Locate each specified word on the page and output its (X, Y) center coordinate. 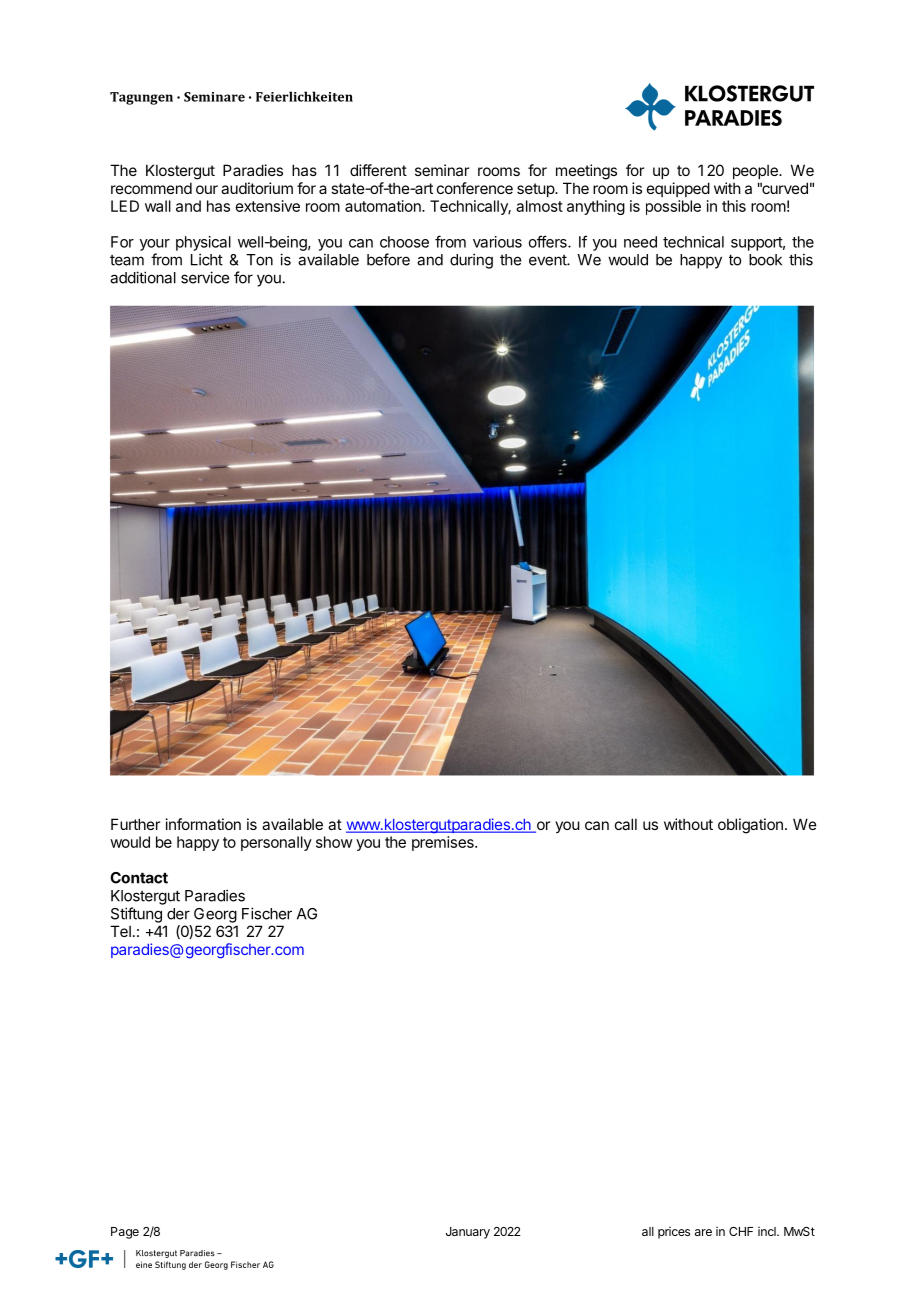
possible (673, 207)
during (471, 261)
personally (276, 843)
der (178, 914)
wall (158, 206)
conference (475, 188)
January (468, 1233)
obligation (750, 826)
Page (125, 1233)
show (334, 842)
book (765, 260)
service (205, 277)
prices (674, 1233)
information (203, 824)
